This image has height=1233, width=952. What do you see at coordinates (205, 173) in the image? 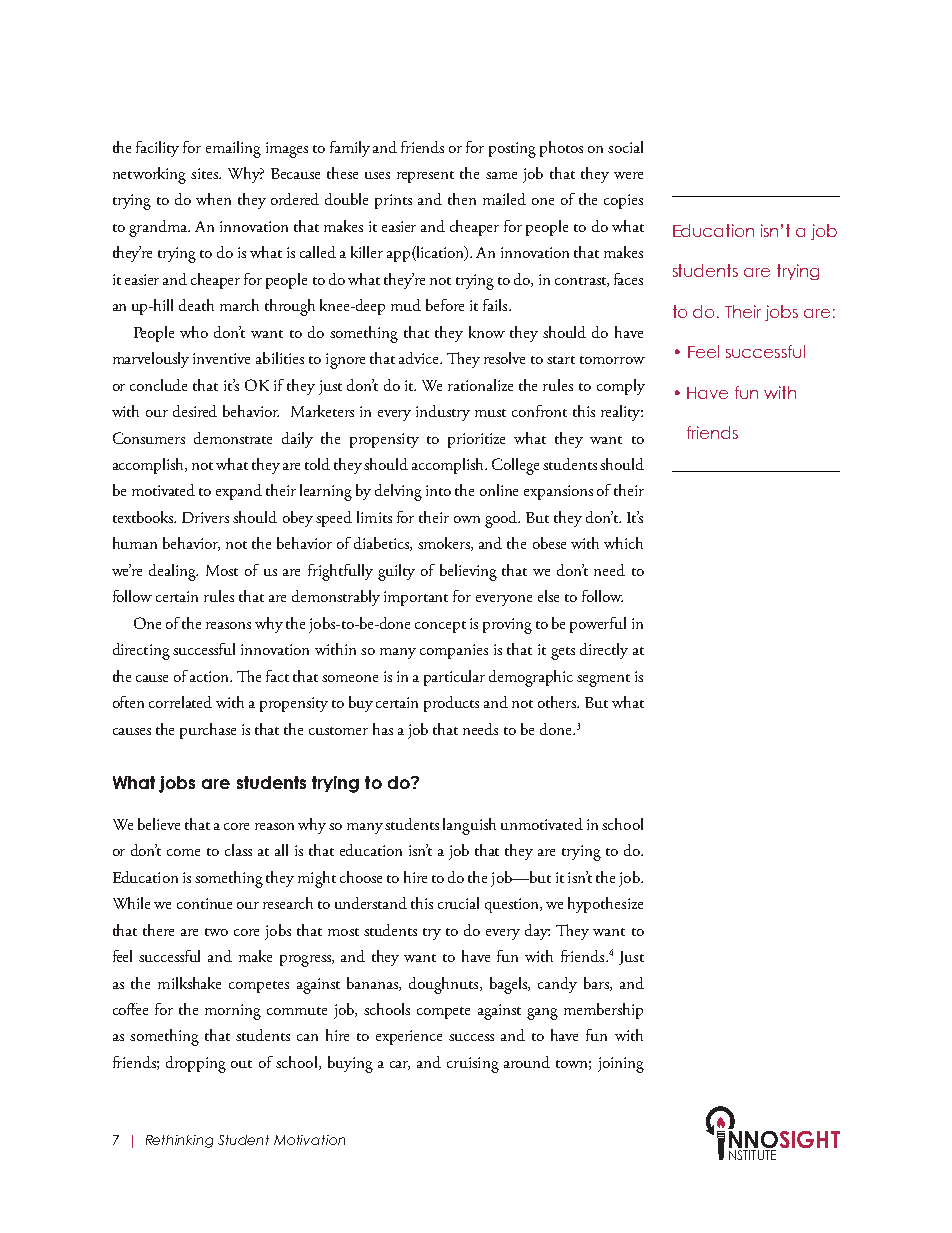
I see `sites` at bounding box center [205, 173].
